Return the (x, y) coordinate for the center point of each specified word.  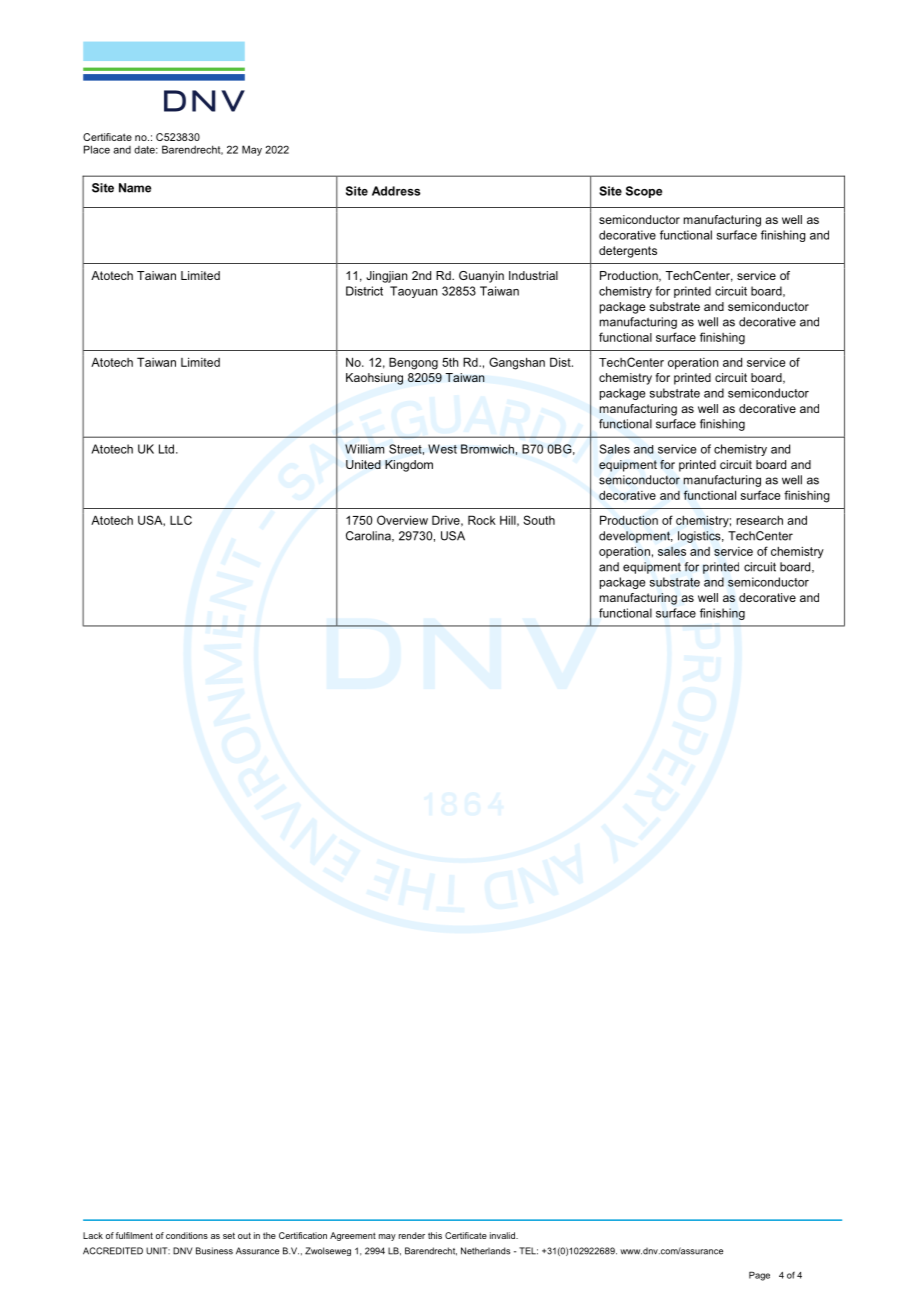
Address (396, 191)
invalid (503, 1235)
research (759, 520)
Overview (402, 520)
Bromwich (487, 449)
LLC (181, 520)
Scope (644, 192)
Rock (482, 520)
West (442, 449)
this (435, 1235)
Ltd (166, 449)
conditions (187, 1235)
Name (135, 188)
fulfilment (134, 1235)
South (539, 520)
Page (759, 1276)
